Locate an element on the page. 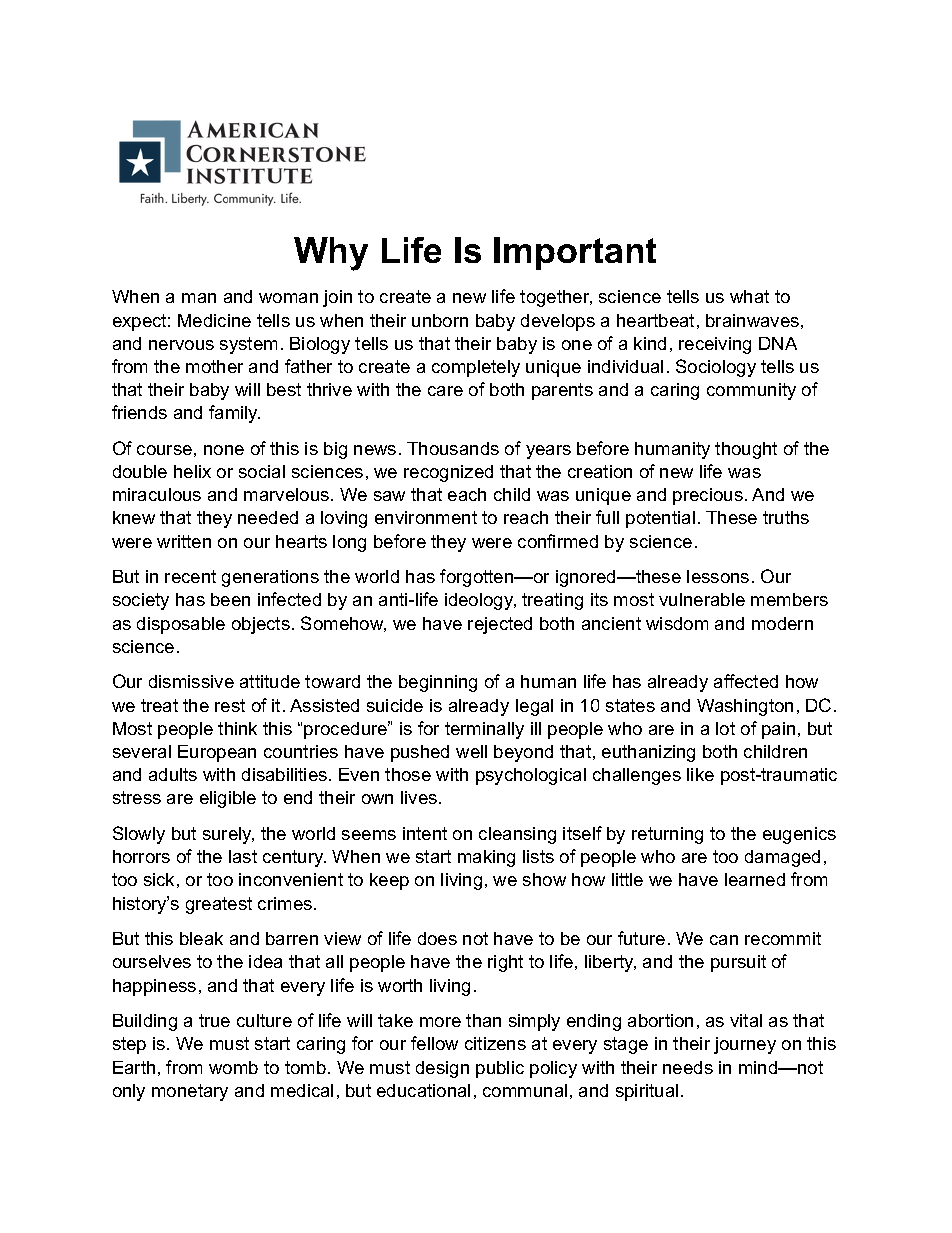 The image size is (952, 1233). what is located at coordinates (749, 296).
